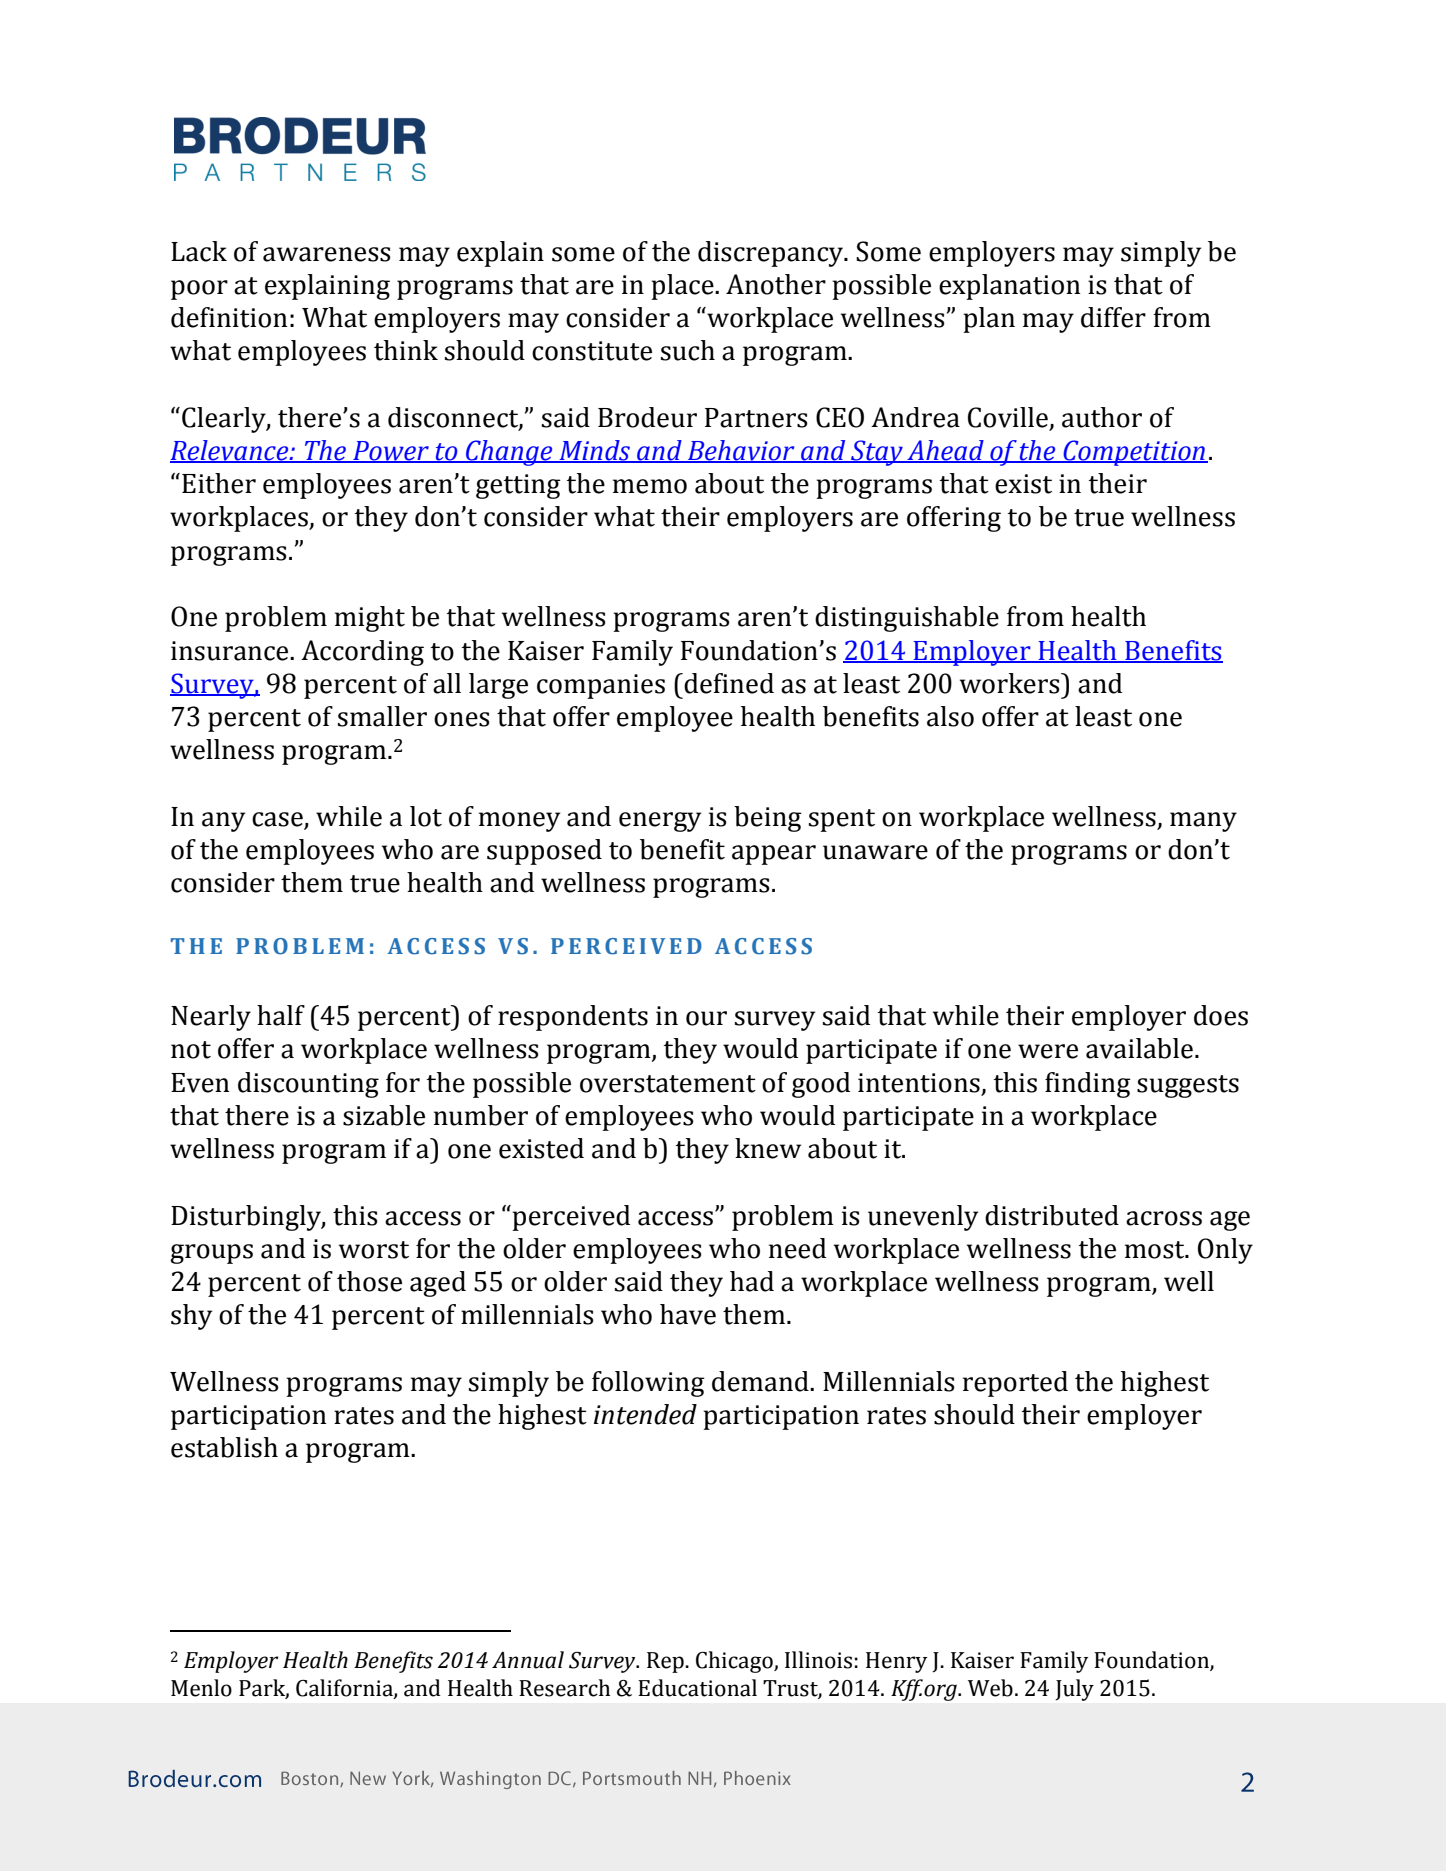 This screenshot has width=1446, height=1871. I want to click on our, so click(706, 1018).
